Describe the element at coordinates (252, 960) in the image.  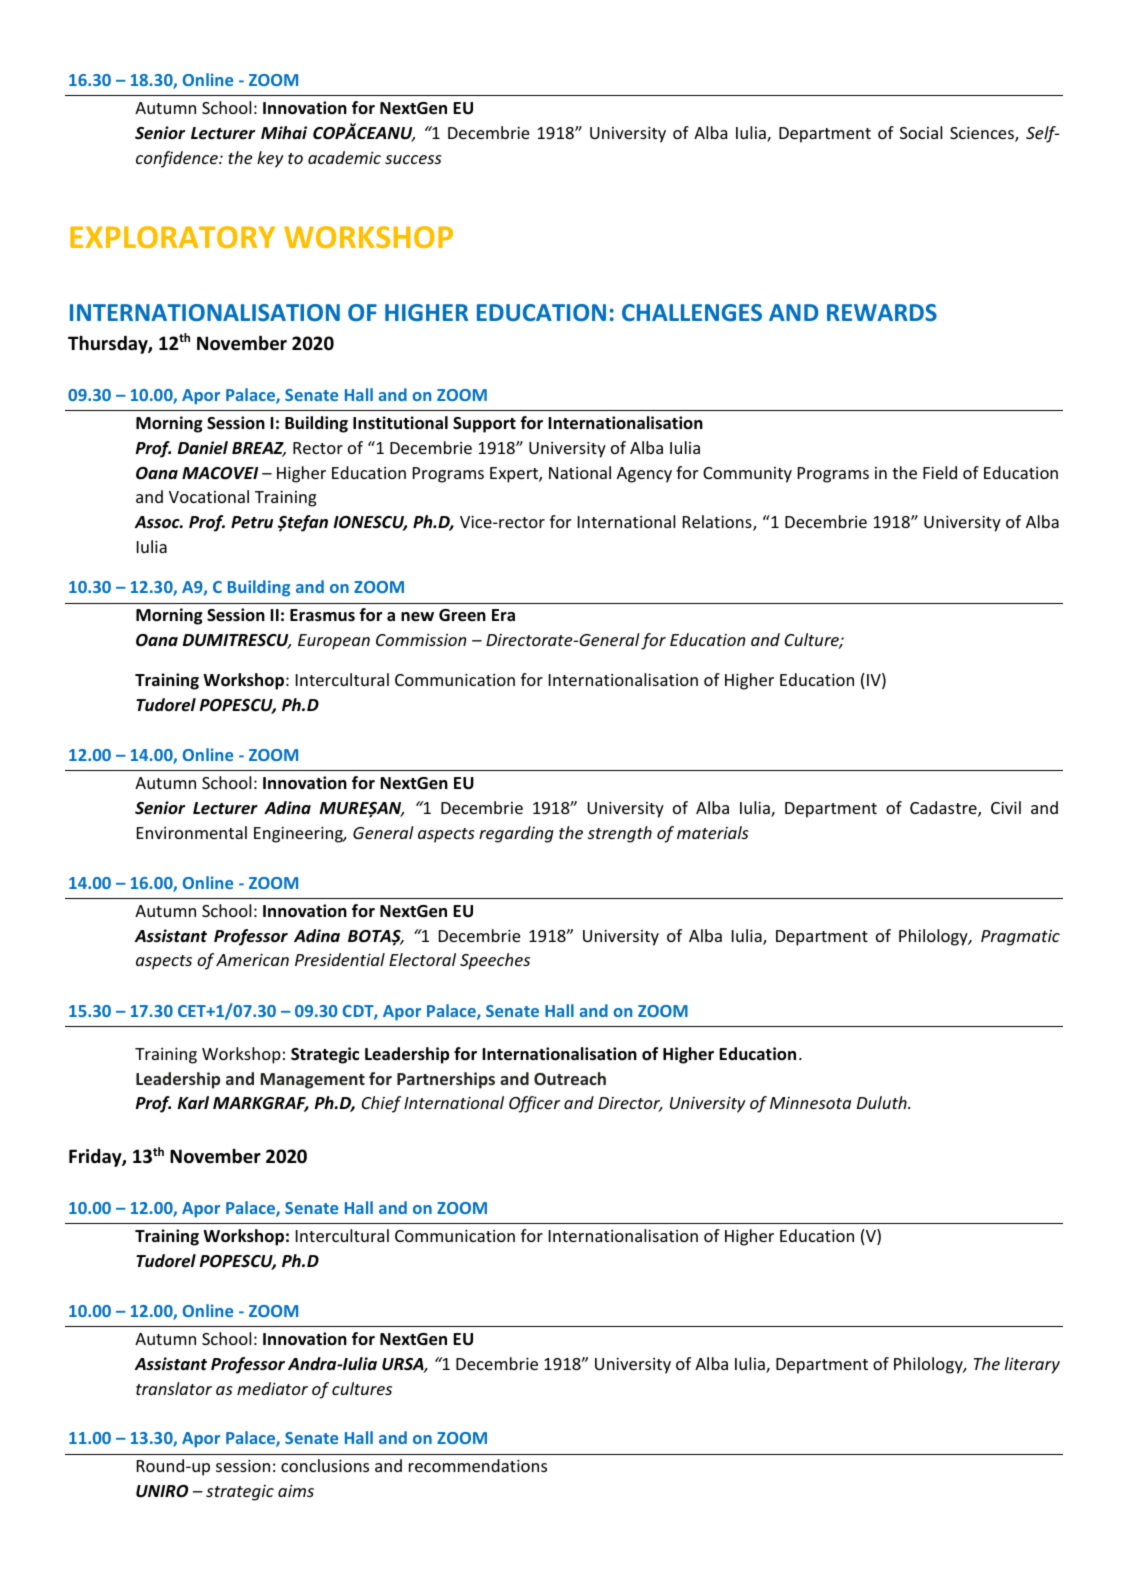
I see `American` at that location.
